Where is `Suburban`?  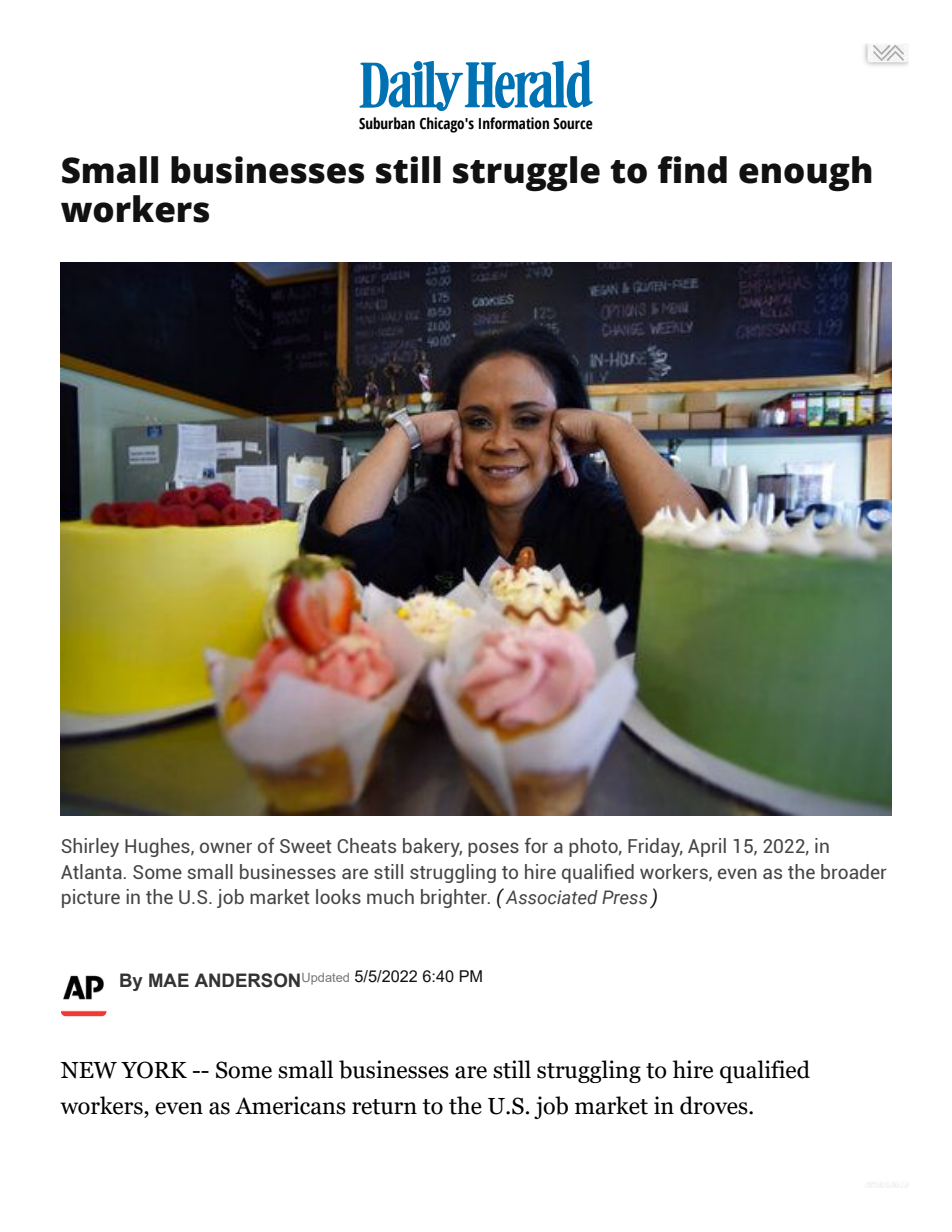 Suburban is located at coordinates (387, 123).
